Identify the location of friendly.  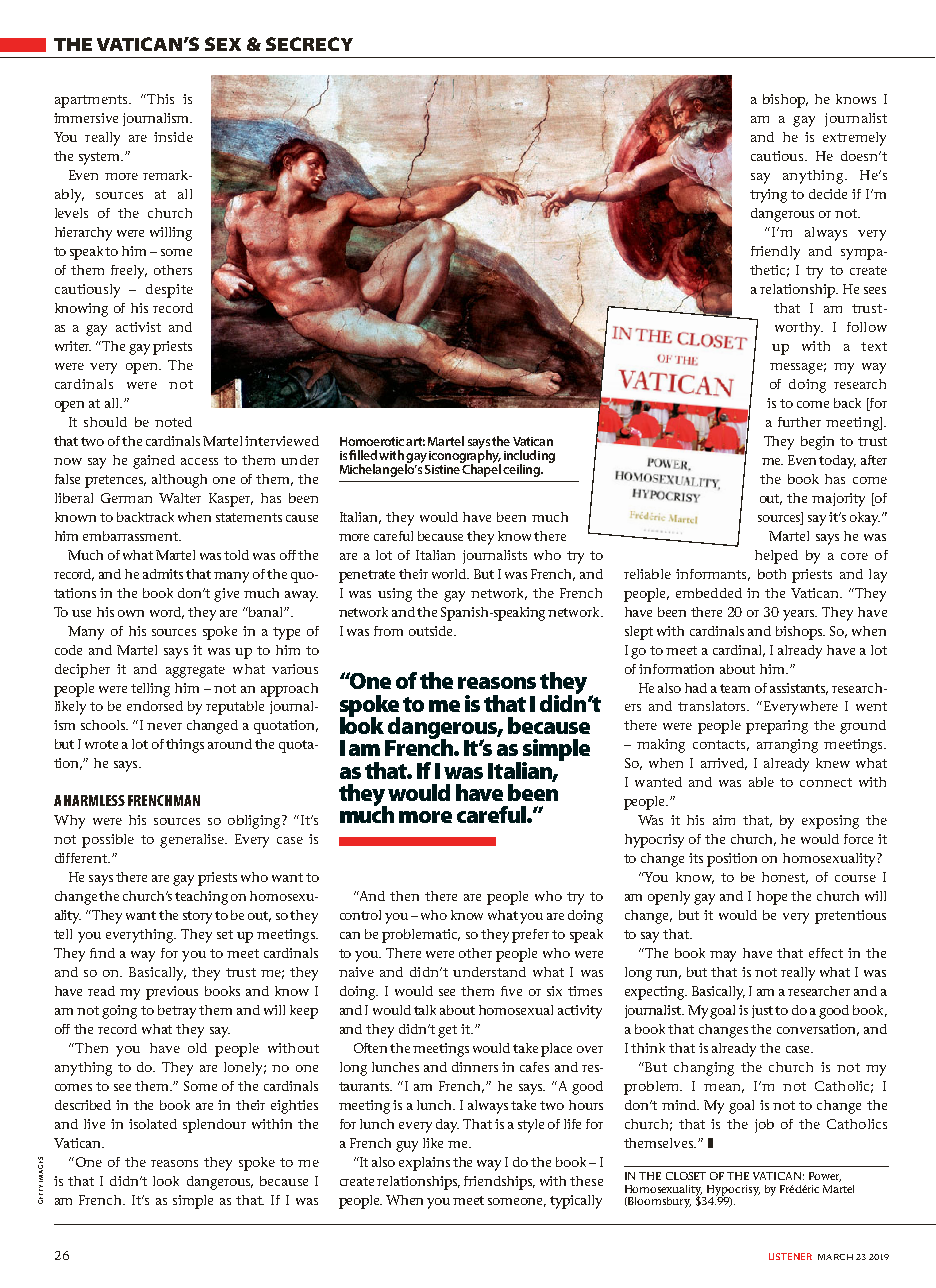
(775, 253).
